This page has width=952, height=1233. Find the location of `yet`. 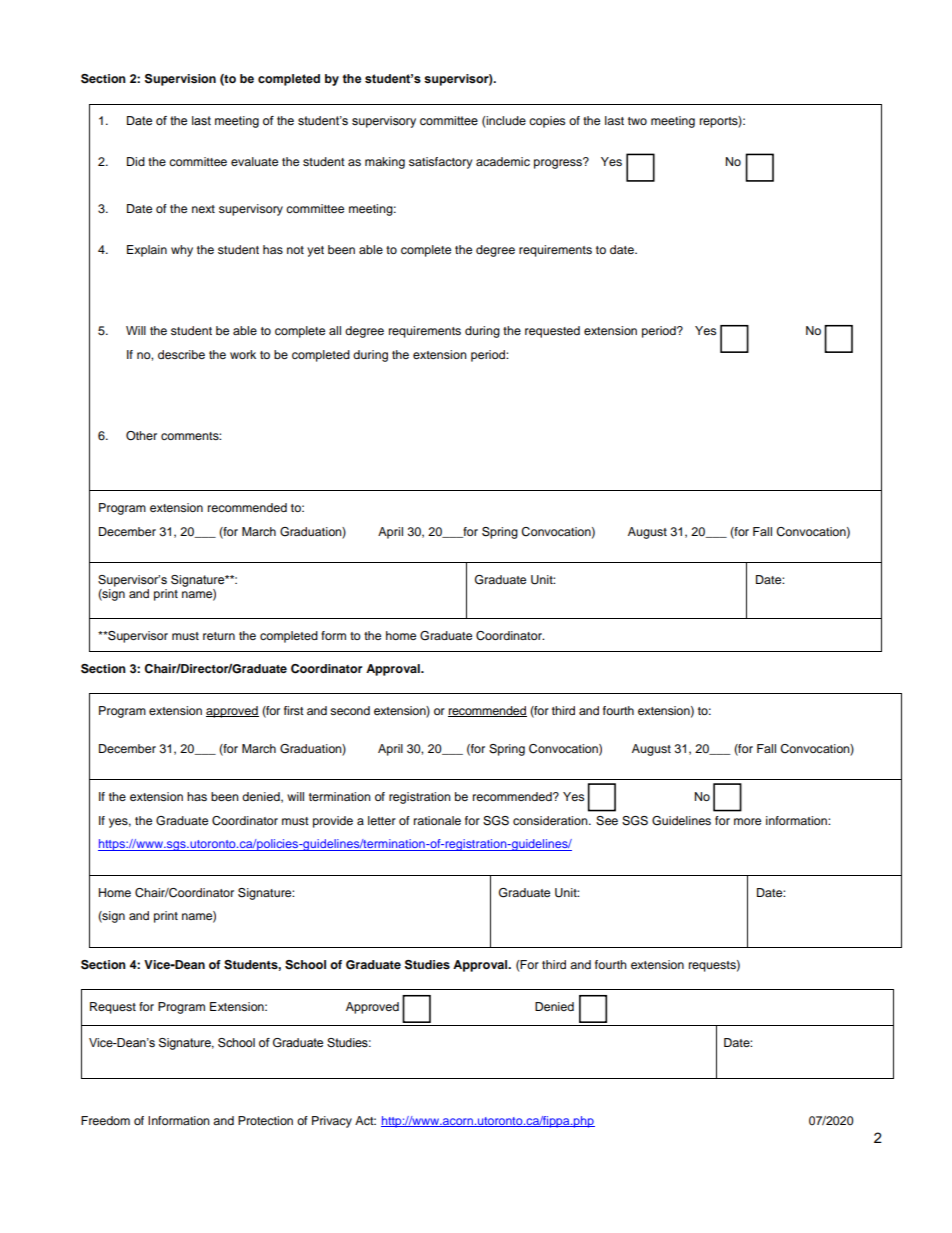

yet is located at coordinates (315, 251).
